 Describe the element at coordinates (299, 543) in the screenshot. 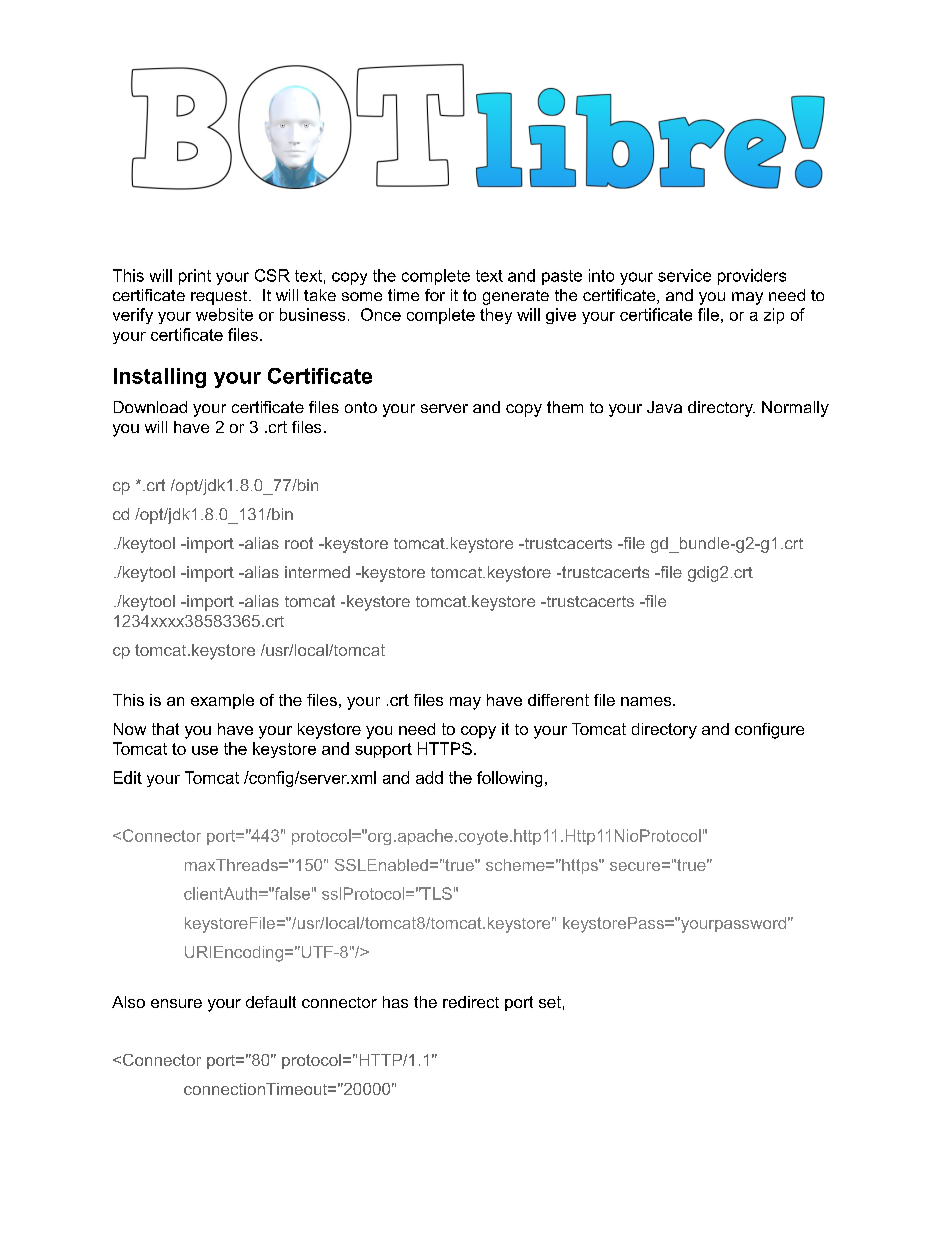

I see `root` at that location.
